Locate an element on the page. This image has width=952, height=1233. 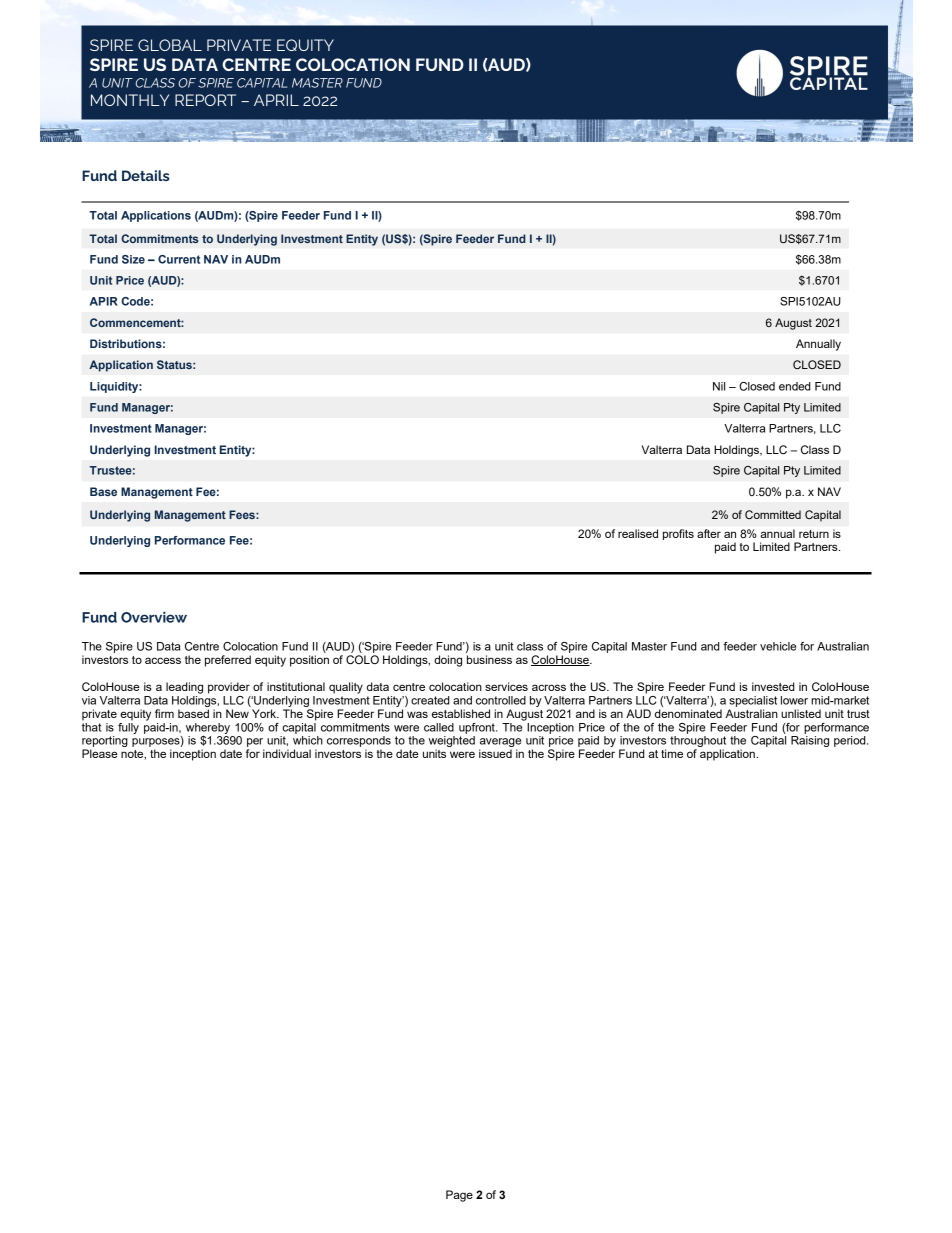
Page is located at coordinates (459, 1196).
